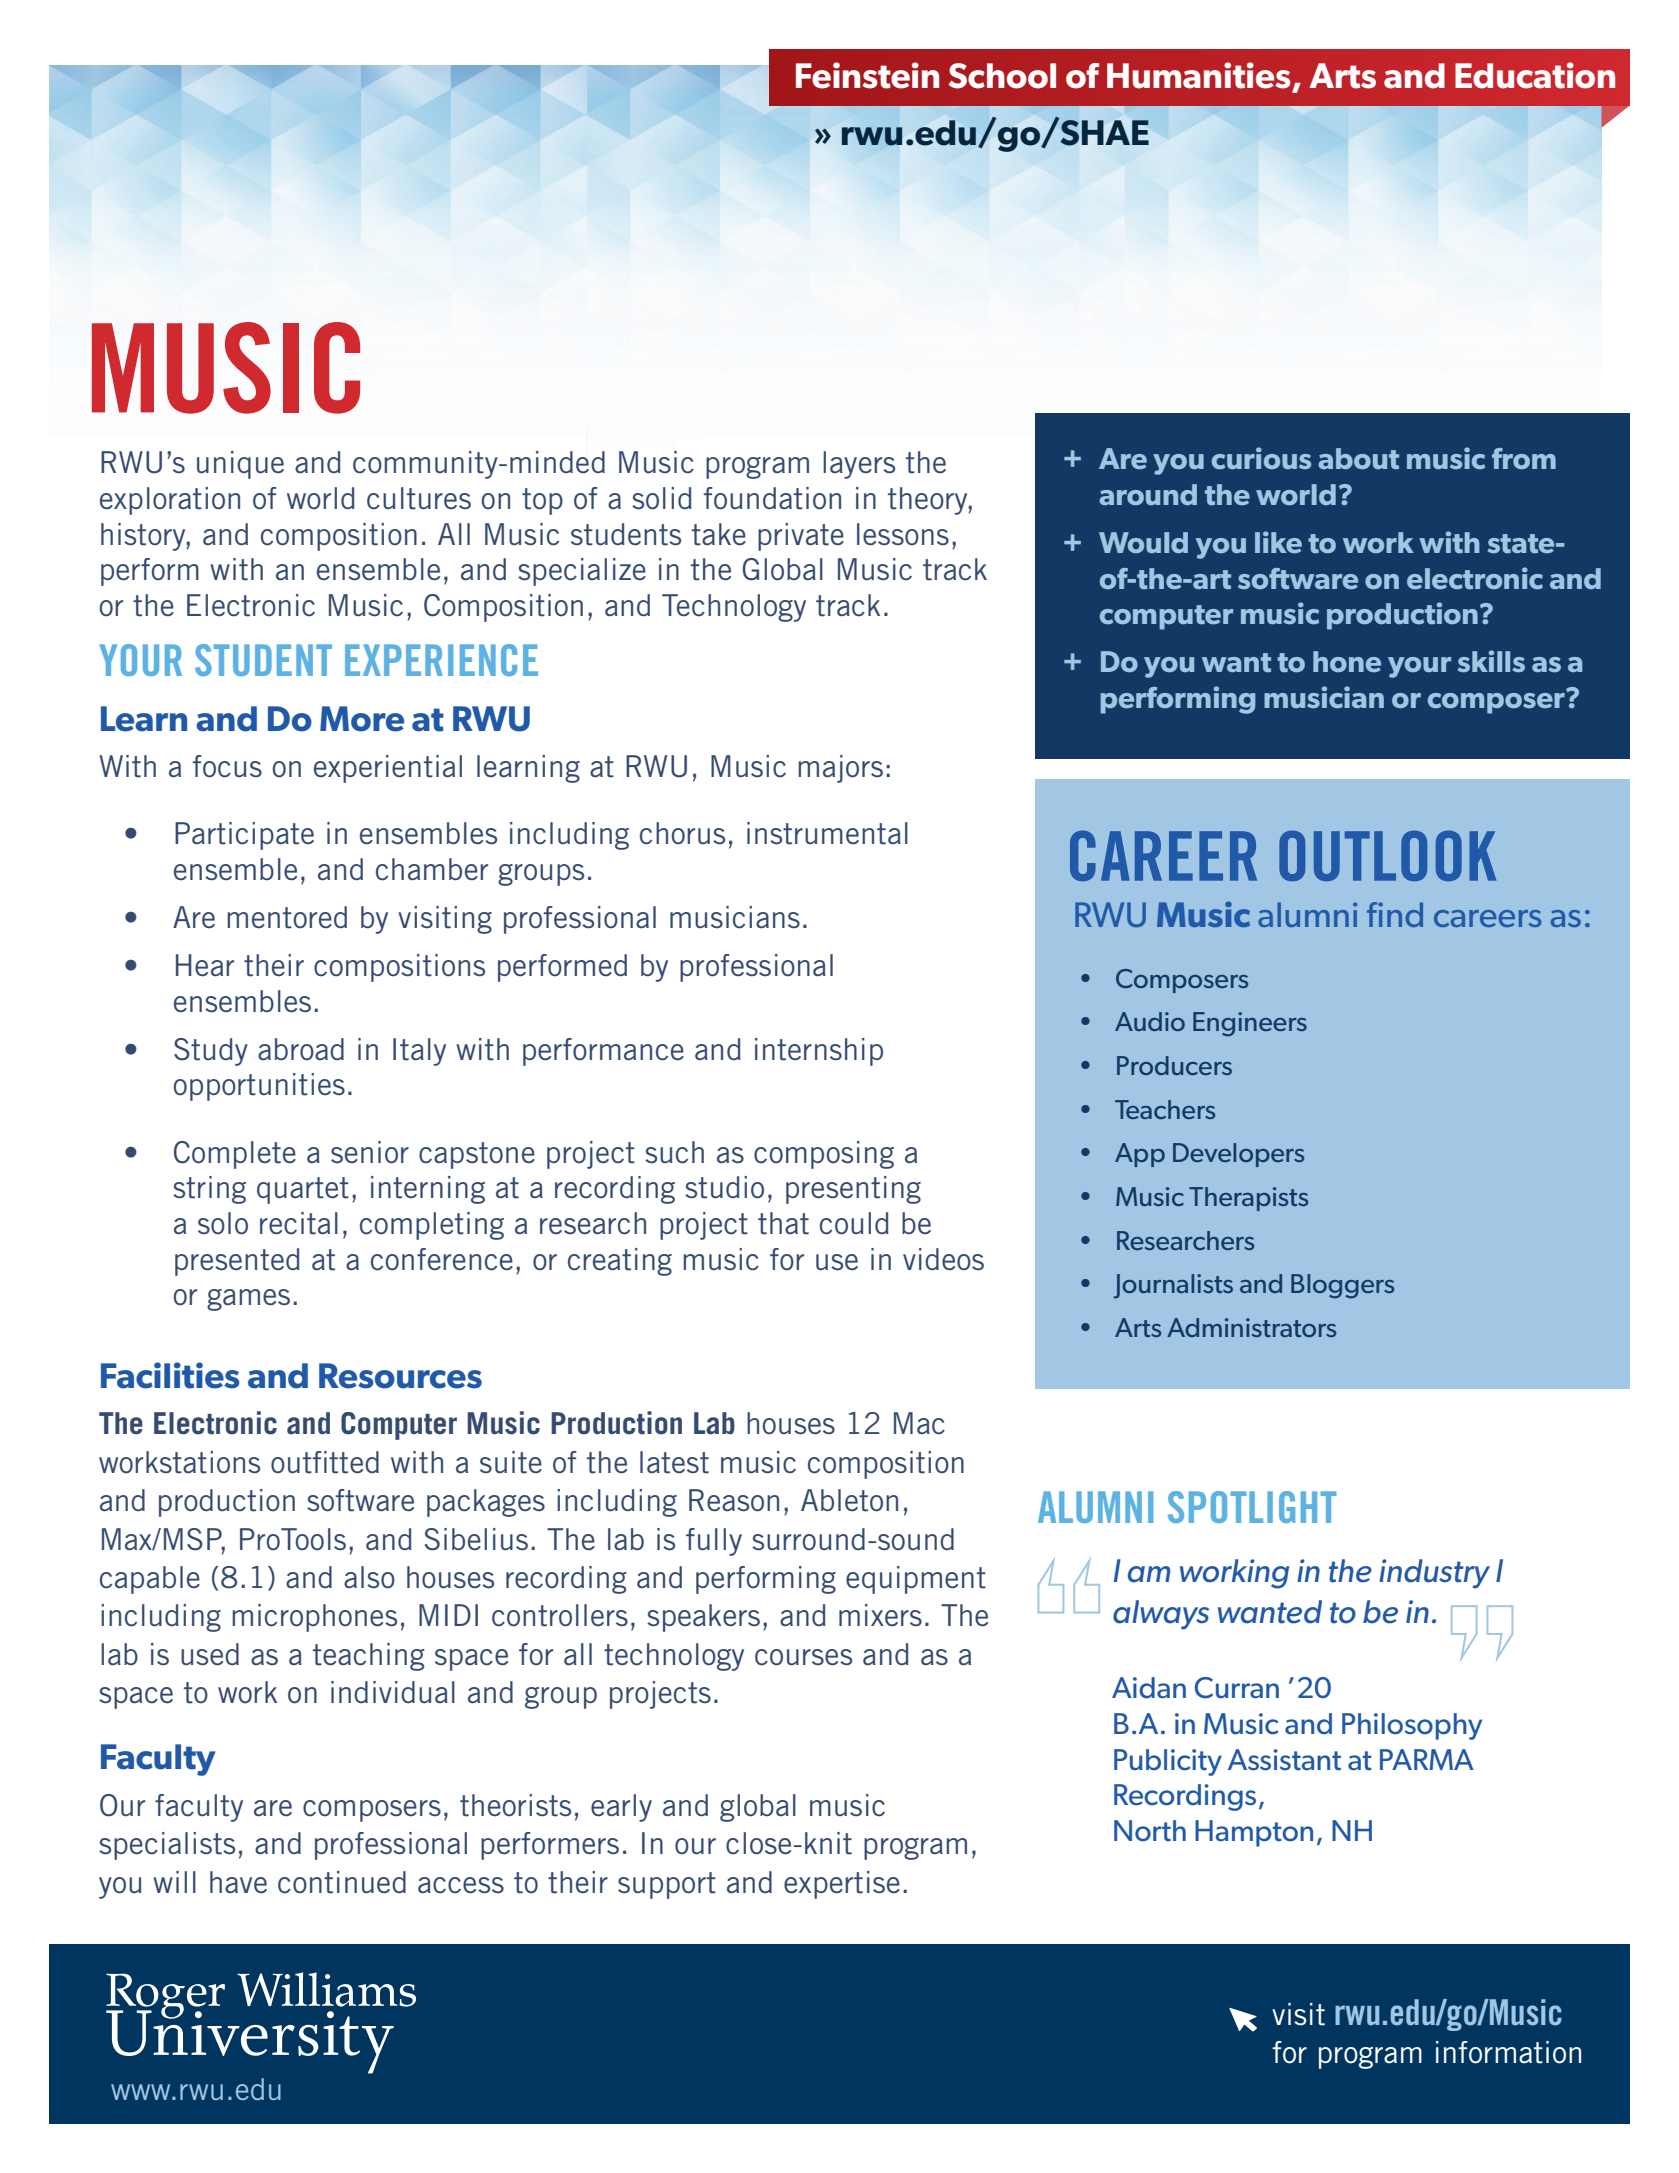 This image has width=1679, height=2173. I want to click on abroad, so click(301, 1049).
